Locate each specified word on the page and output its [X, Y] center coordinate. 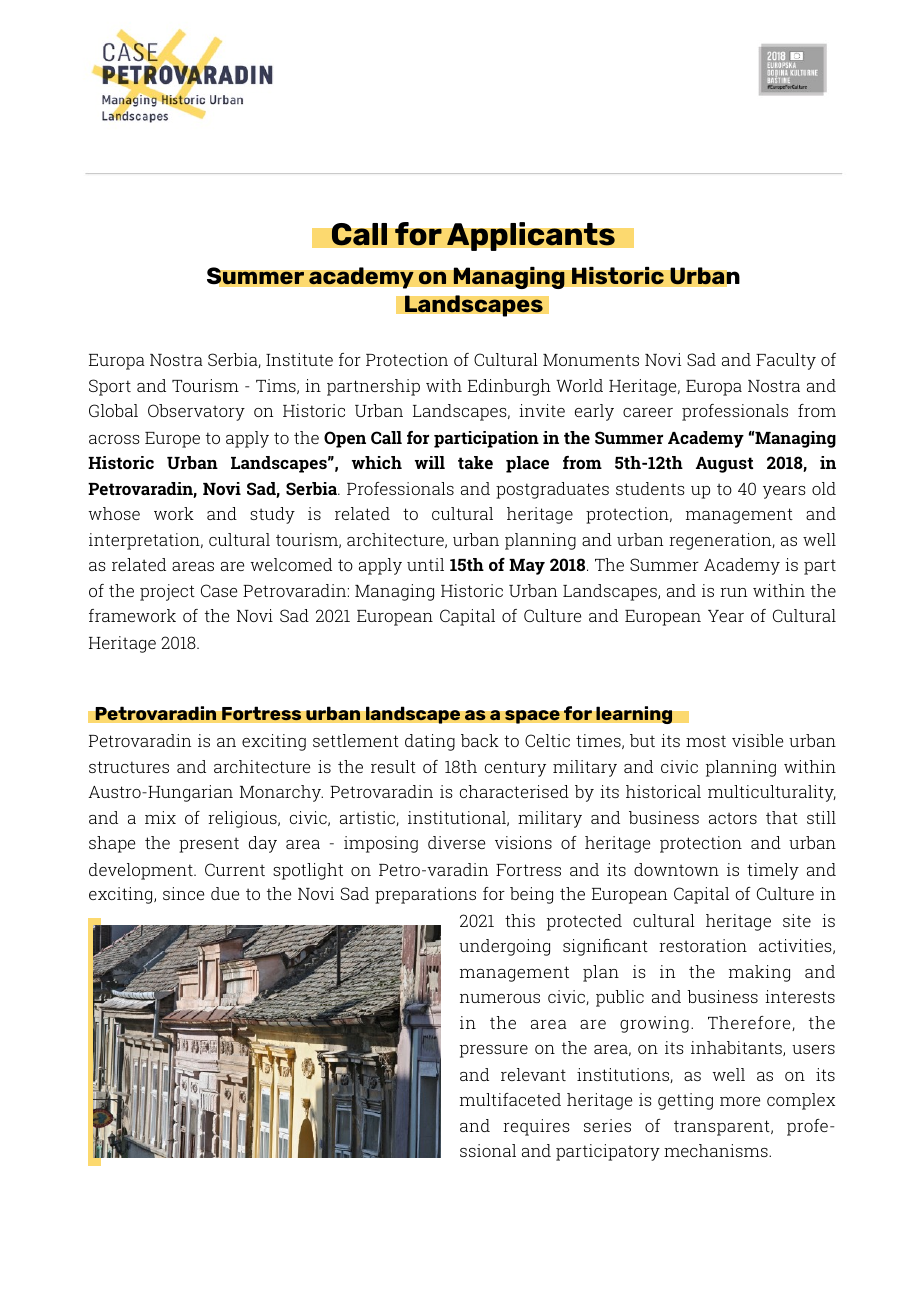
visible [757, 740]
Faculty [786, 361]
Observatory [196, 412]
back [480, 740]
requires [536, 1127]
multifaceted [510, 1099]
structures [129, 767]
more [740, 1101]
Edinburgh [509, 387]
